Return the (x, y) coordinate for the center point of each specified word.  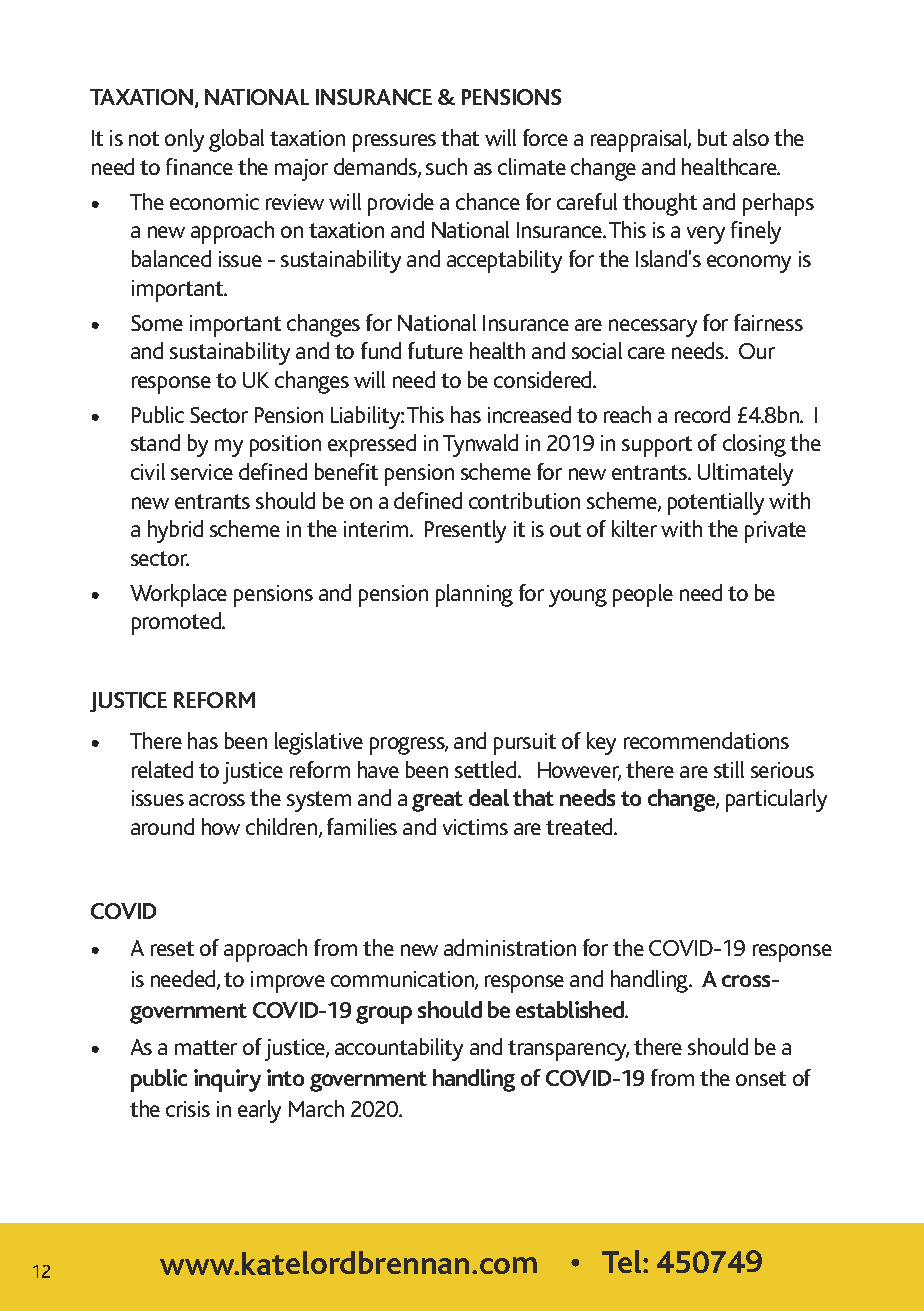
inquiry (227, 1080)
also (751, 137)
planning (474, 595)
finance (199, 166)
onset (761, 1078)
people (643, 595)
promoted (177, 623)
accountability (399, 1049)
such (446, 166)
